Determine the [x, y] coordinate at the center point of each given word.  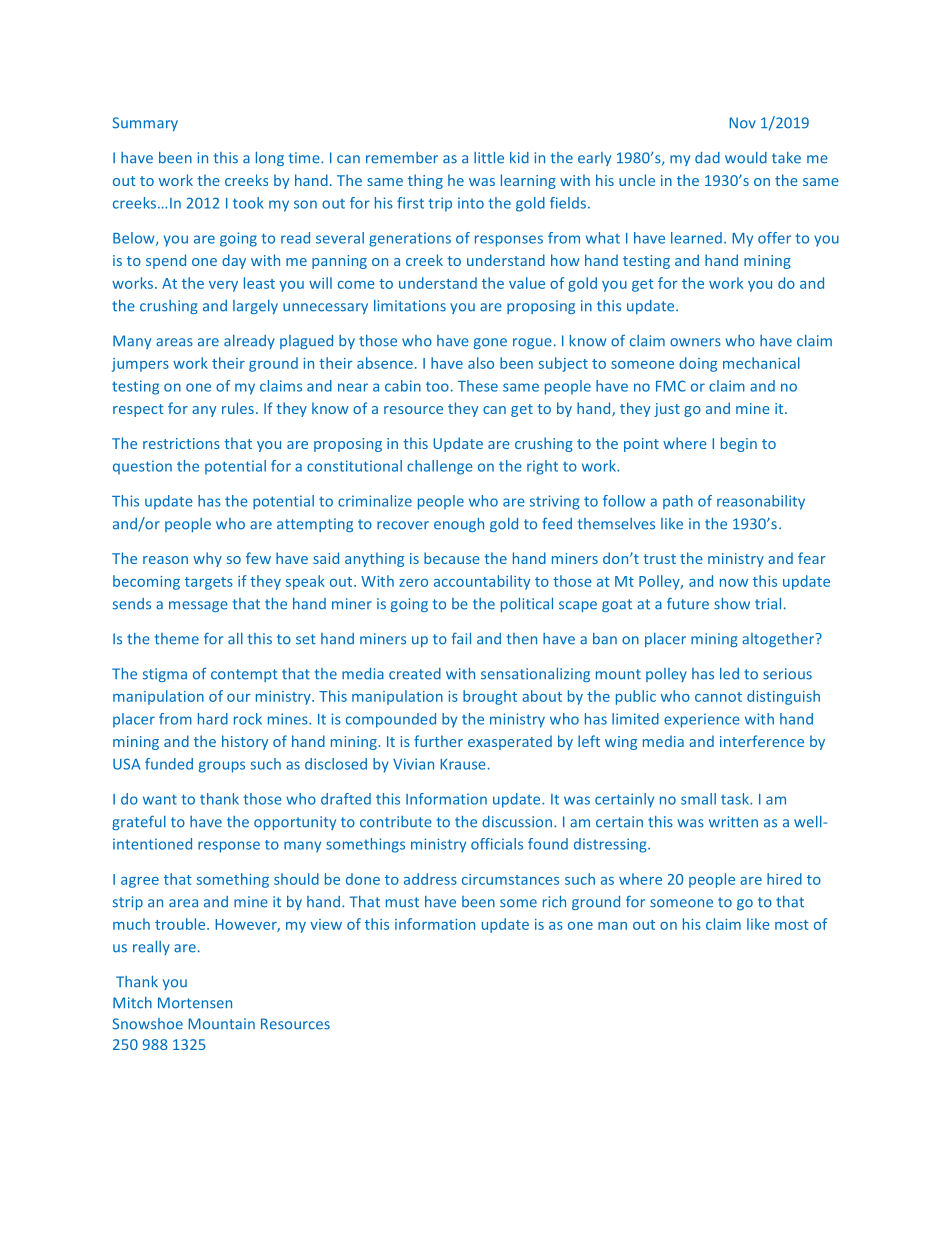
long [270, 159]
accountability [482, 582]
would [746, 158]
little [489, 158]
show [732, 604]
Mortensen [195, 1003]
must [402, 902]
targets [209, 583]
